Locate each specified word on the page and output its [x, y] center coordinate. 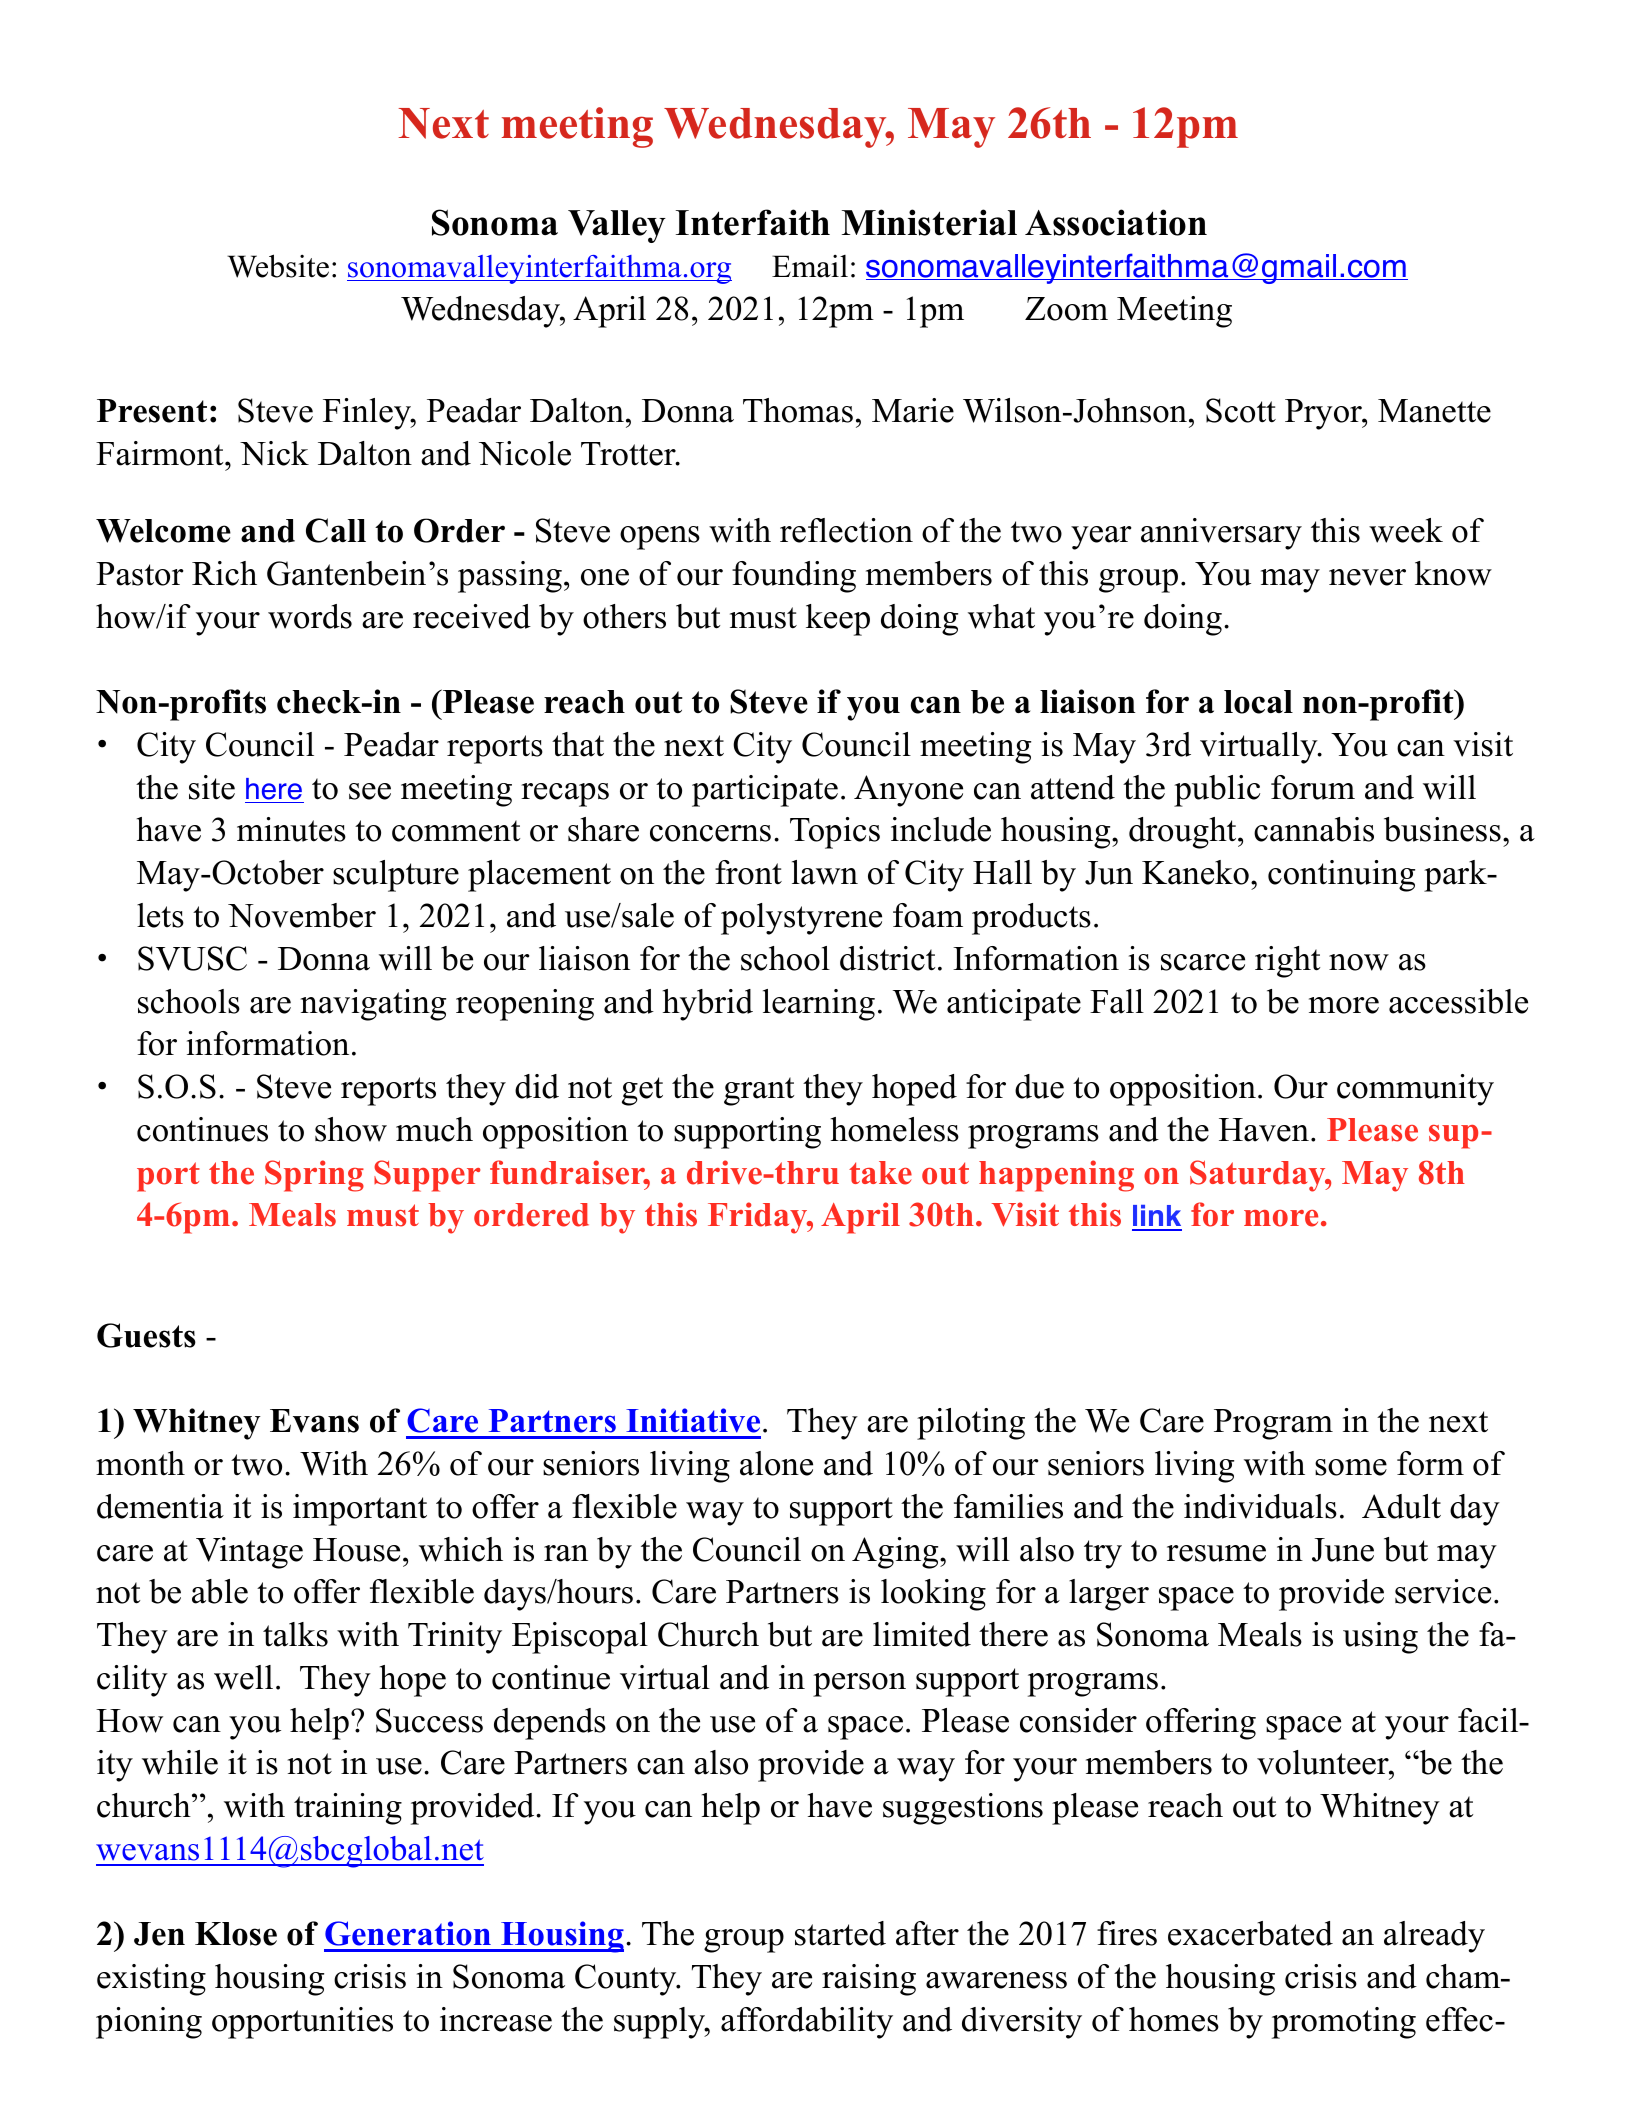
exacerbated [1250, 1933]
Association [1116, 222]
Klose [236, 1934]
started [840, 1933]
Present [152, 411]
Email [810, 266]
